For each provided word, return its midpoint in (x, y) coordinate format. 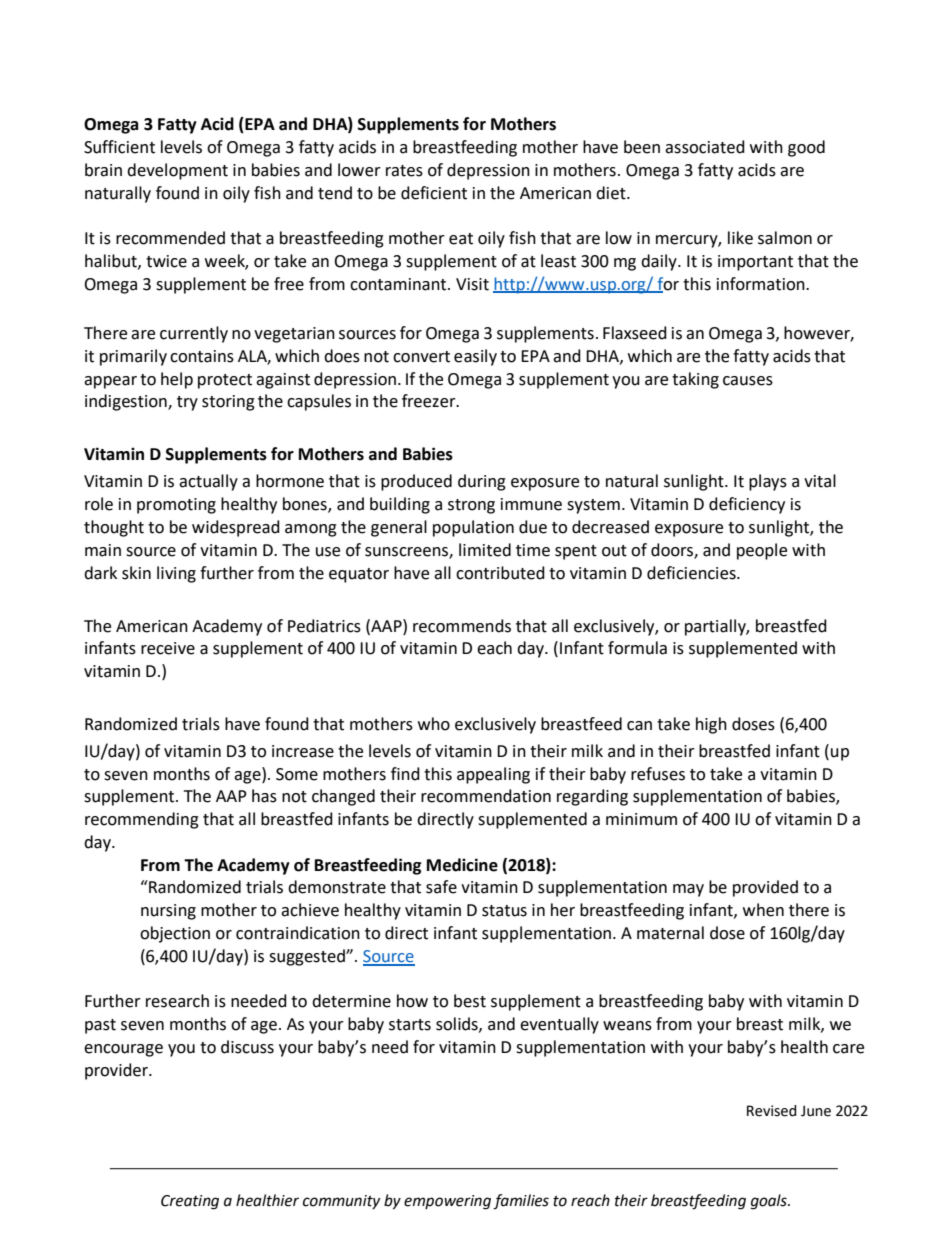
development (177, 171)
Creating (190, 1202)
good (806, 148)
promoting (176, 506)
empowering (447, 1202)
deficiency (747, 505)
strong (471, 506)
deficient (434, 193)
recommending (142, 820)
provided (765, 888)
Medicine (462, 865)
